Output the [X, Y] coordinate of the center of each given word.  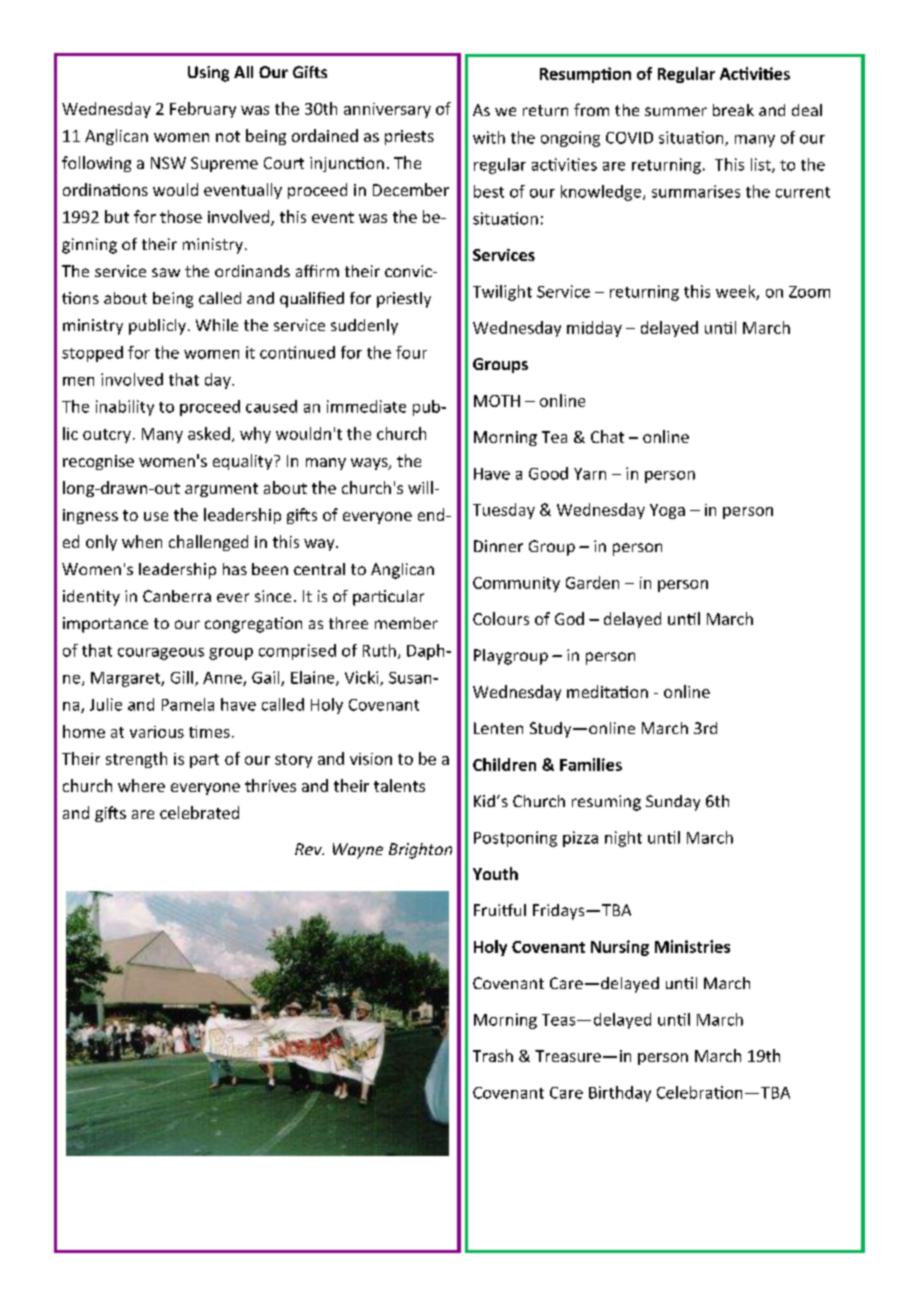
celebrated [199, 812]
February [203, 110]
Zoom [809, 292]
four [411, 352]
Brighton [420, 851]
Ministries [692, 946]
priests [409, 137]
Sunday [673, 803]
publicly [157, 327]
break [733, 110]
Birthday [620, 1094]
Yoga [667, 511]
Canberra [177, 596]
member [406, 623]
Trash [493, 1055]
